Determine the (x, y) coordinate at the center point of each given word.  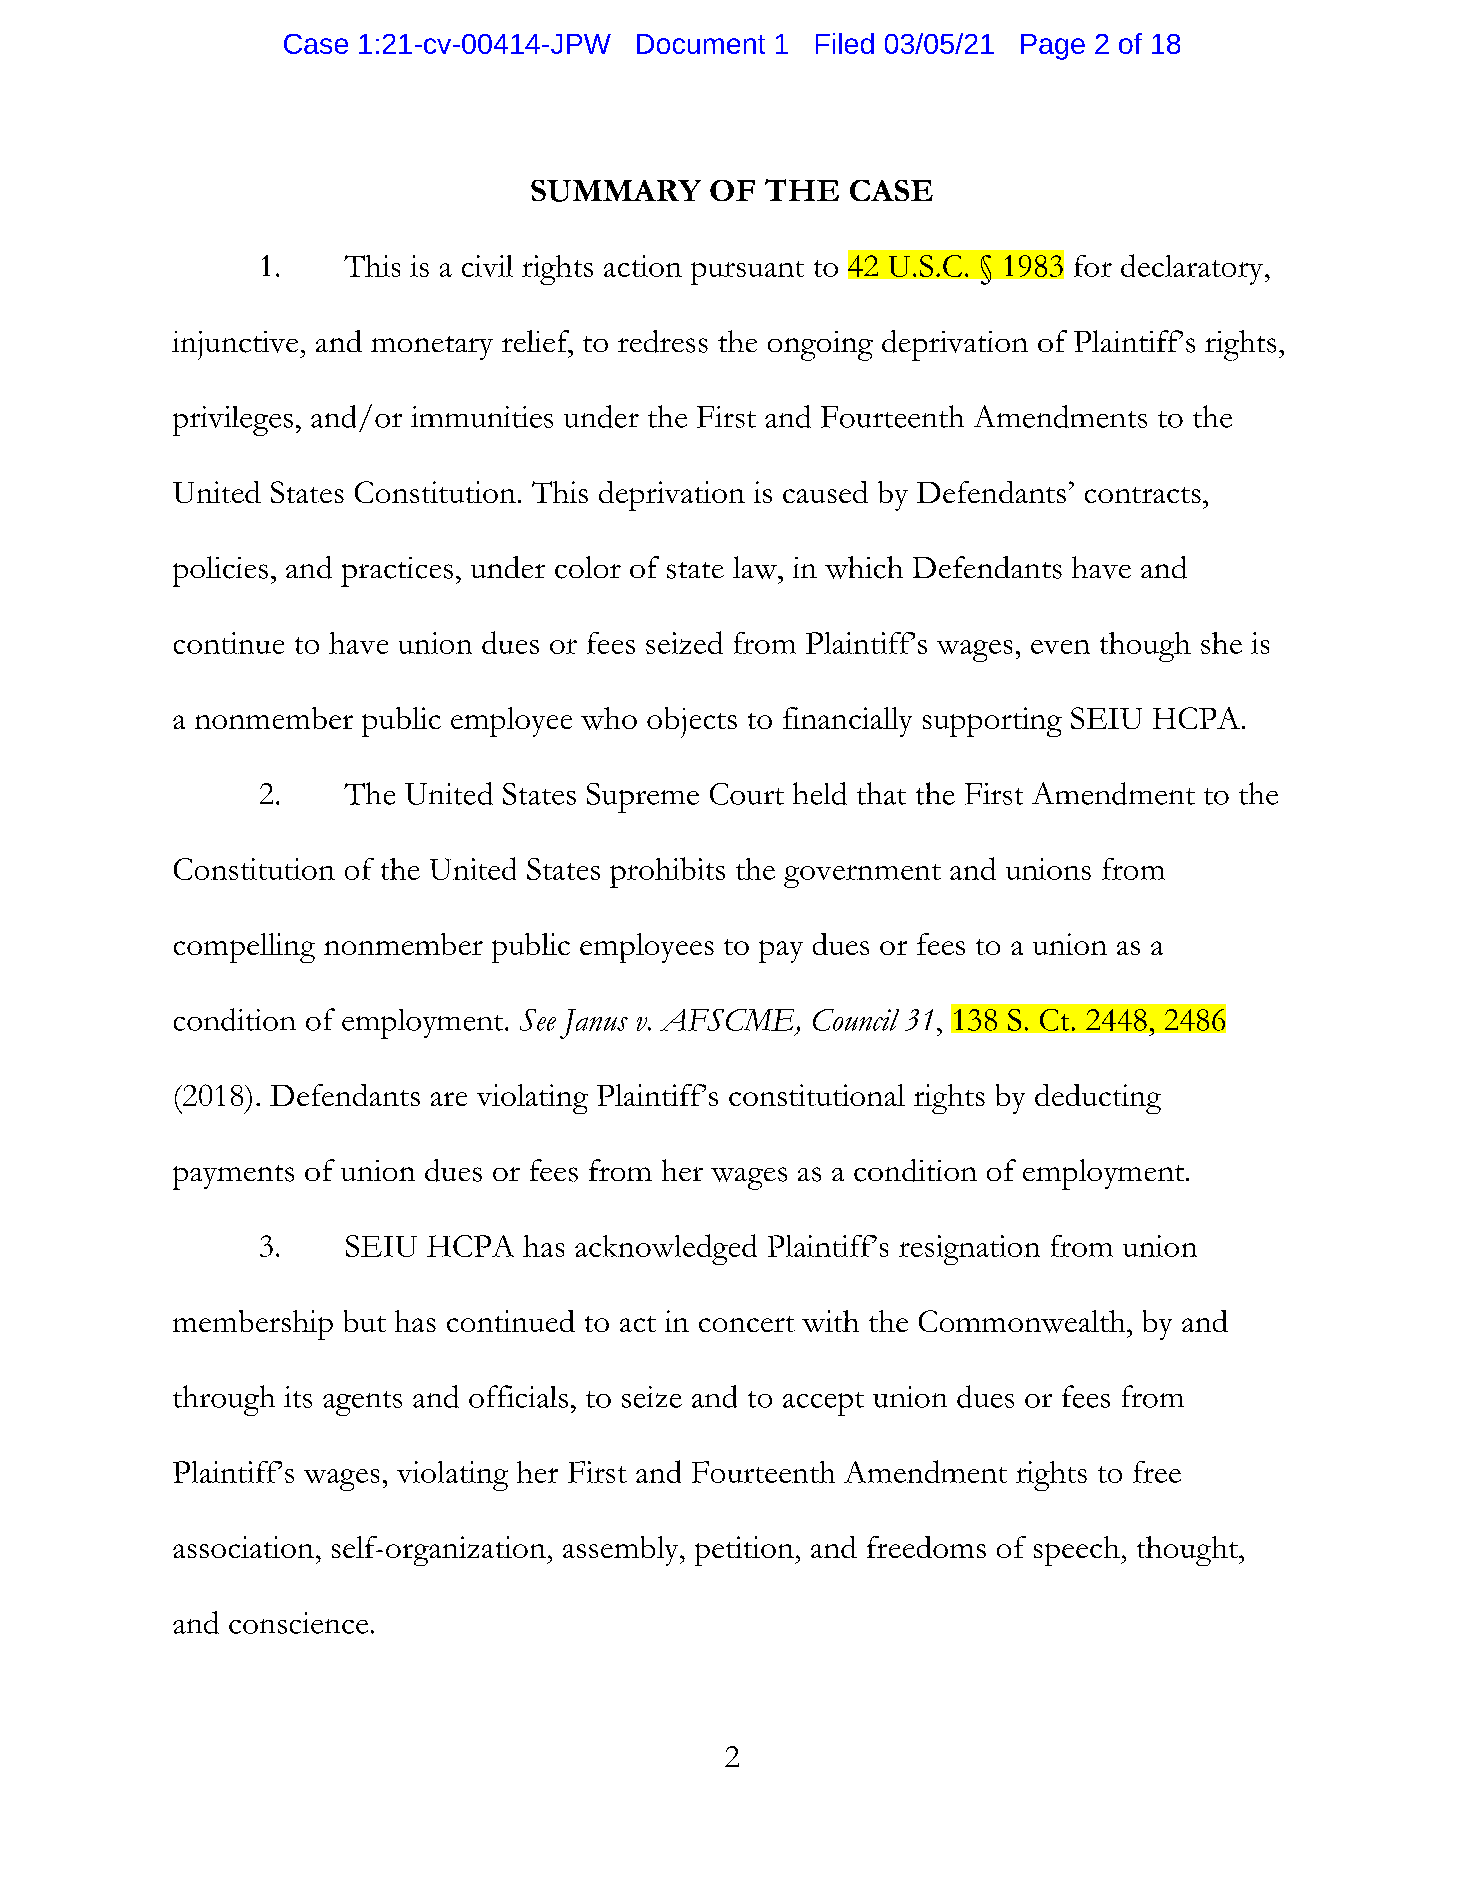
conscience (298, 1623)
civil (487, 266)
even (1060, 647)
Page (1053, 47)
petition (745, 1551)
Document (701, 44)
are (449, 1099)
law (756, 567)
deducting (1098, 1099)
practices (397, 572)
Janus (594, 1024)
